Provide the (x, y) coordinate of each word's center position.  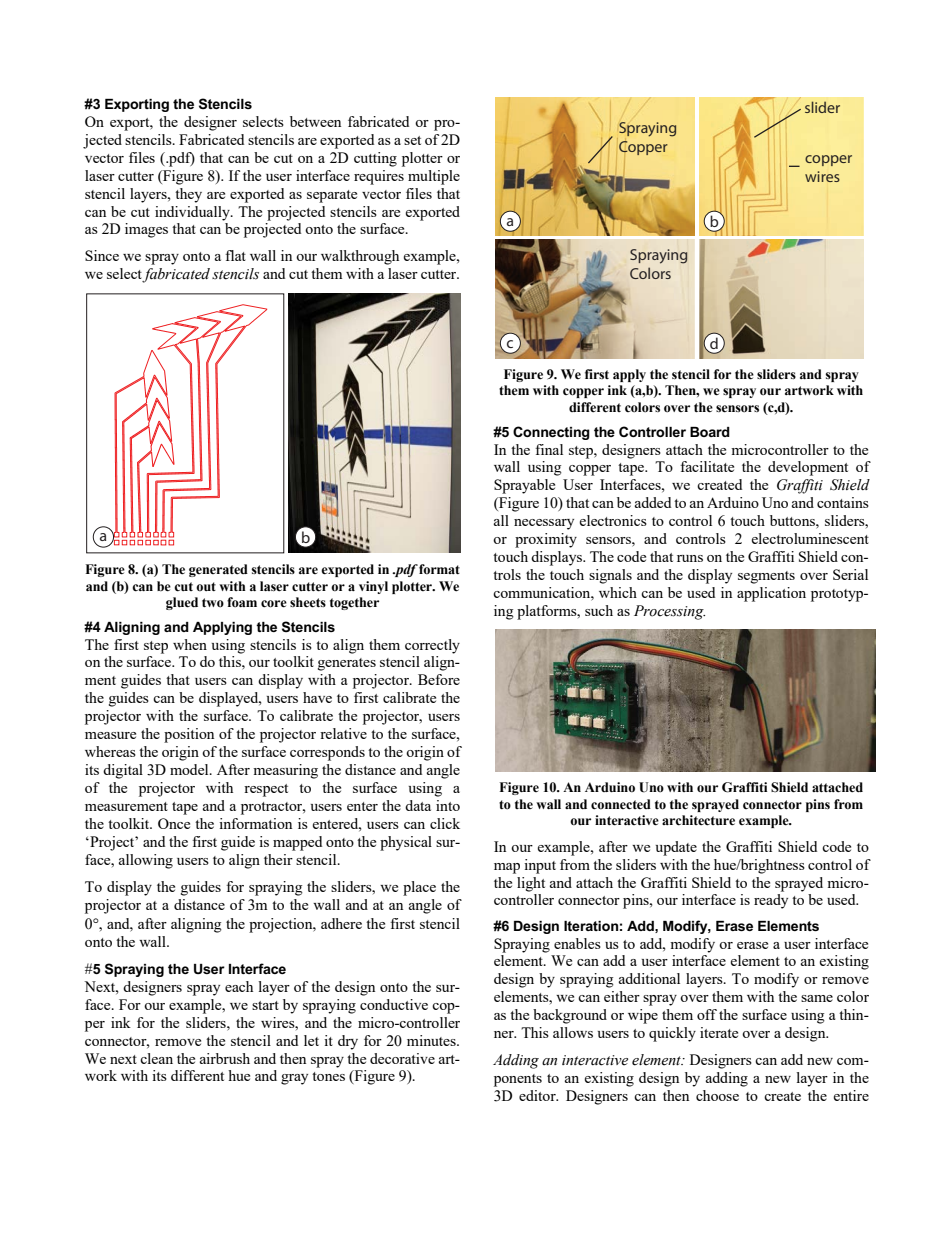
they (188, 195)
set (412, 140)
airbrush (225, 1058)
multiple (434, 177)
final (549, 449)
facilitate (707, 466)
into (448, 805)
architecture (698, 820)
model (190, 769)
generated (218, 570)
